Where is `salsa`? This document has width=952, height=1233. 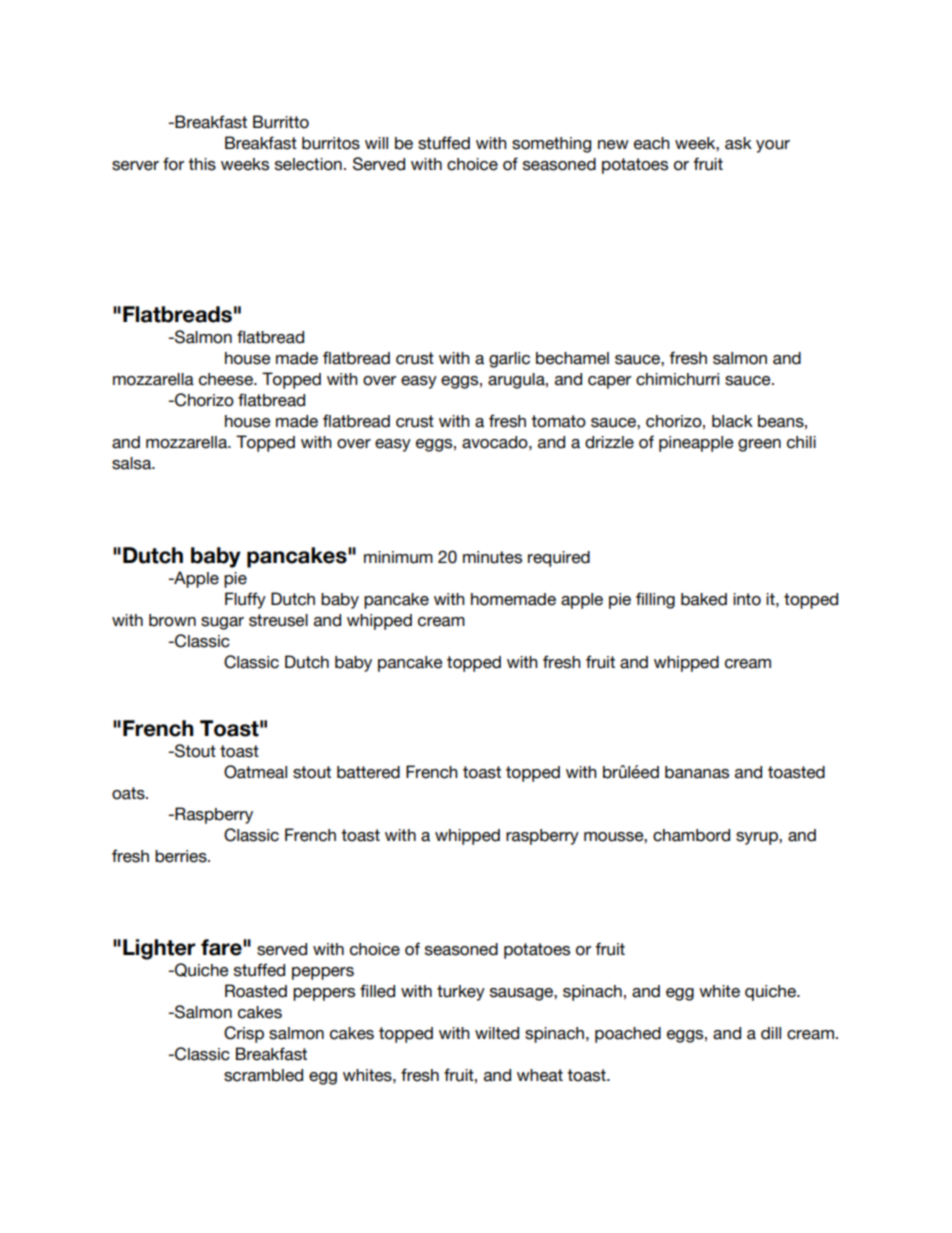 salsa is located at coordinates (132, 463).
